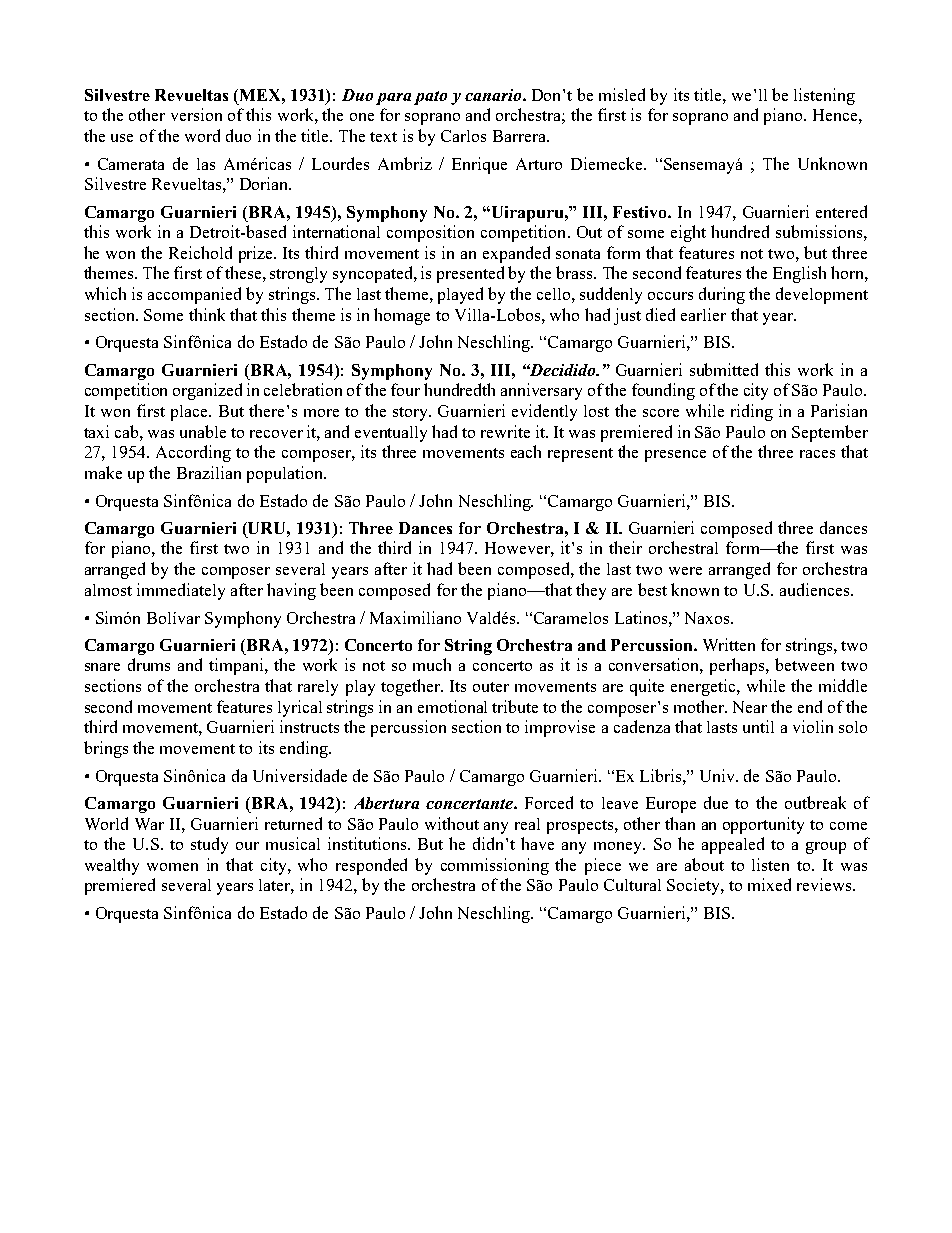  What do you see at coordinates (752, 412) in the document?
I see `riding` at bounding box center [752, 412].
